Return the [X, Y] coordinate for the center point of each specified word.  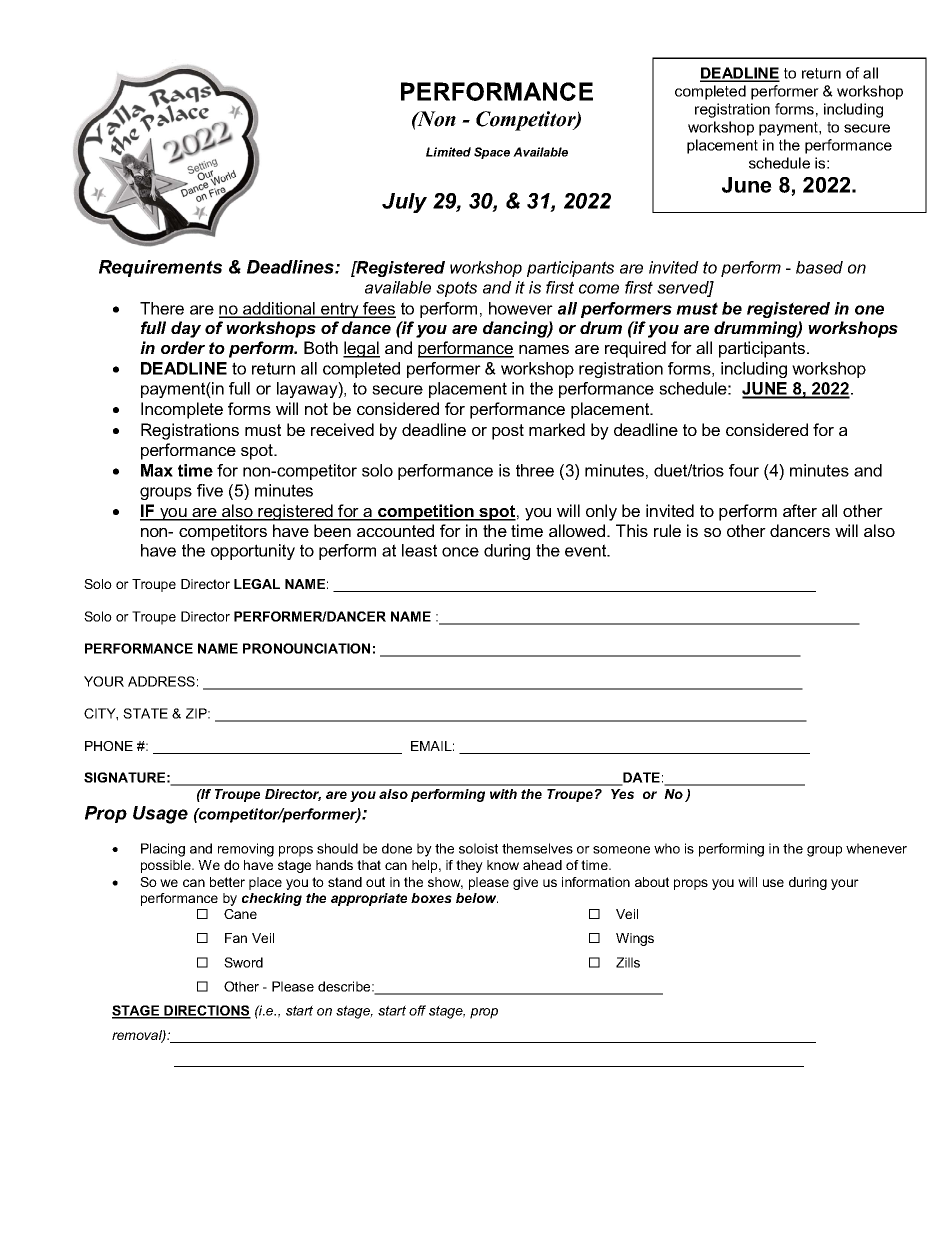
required [635, 349]
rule [667, 530]
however [521, 308]
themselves [537, 848]
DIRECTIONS [206, 1011]
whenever [876, 848]
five [210, 490]
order [183, 347]
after [800, 510]
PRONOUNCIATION [306, 648]
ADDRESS [161, 681]
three [535, 470]
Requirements [160, 268]
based [819, 267]
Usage [160, 815]
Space [492, 153]
